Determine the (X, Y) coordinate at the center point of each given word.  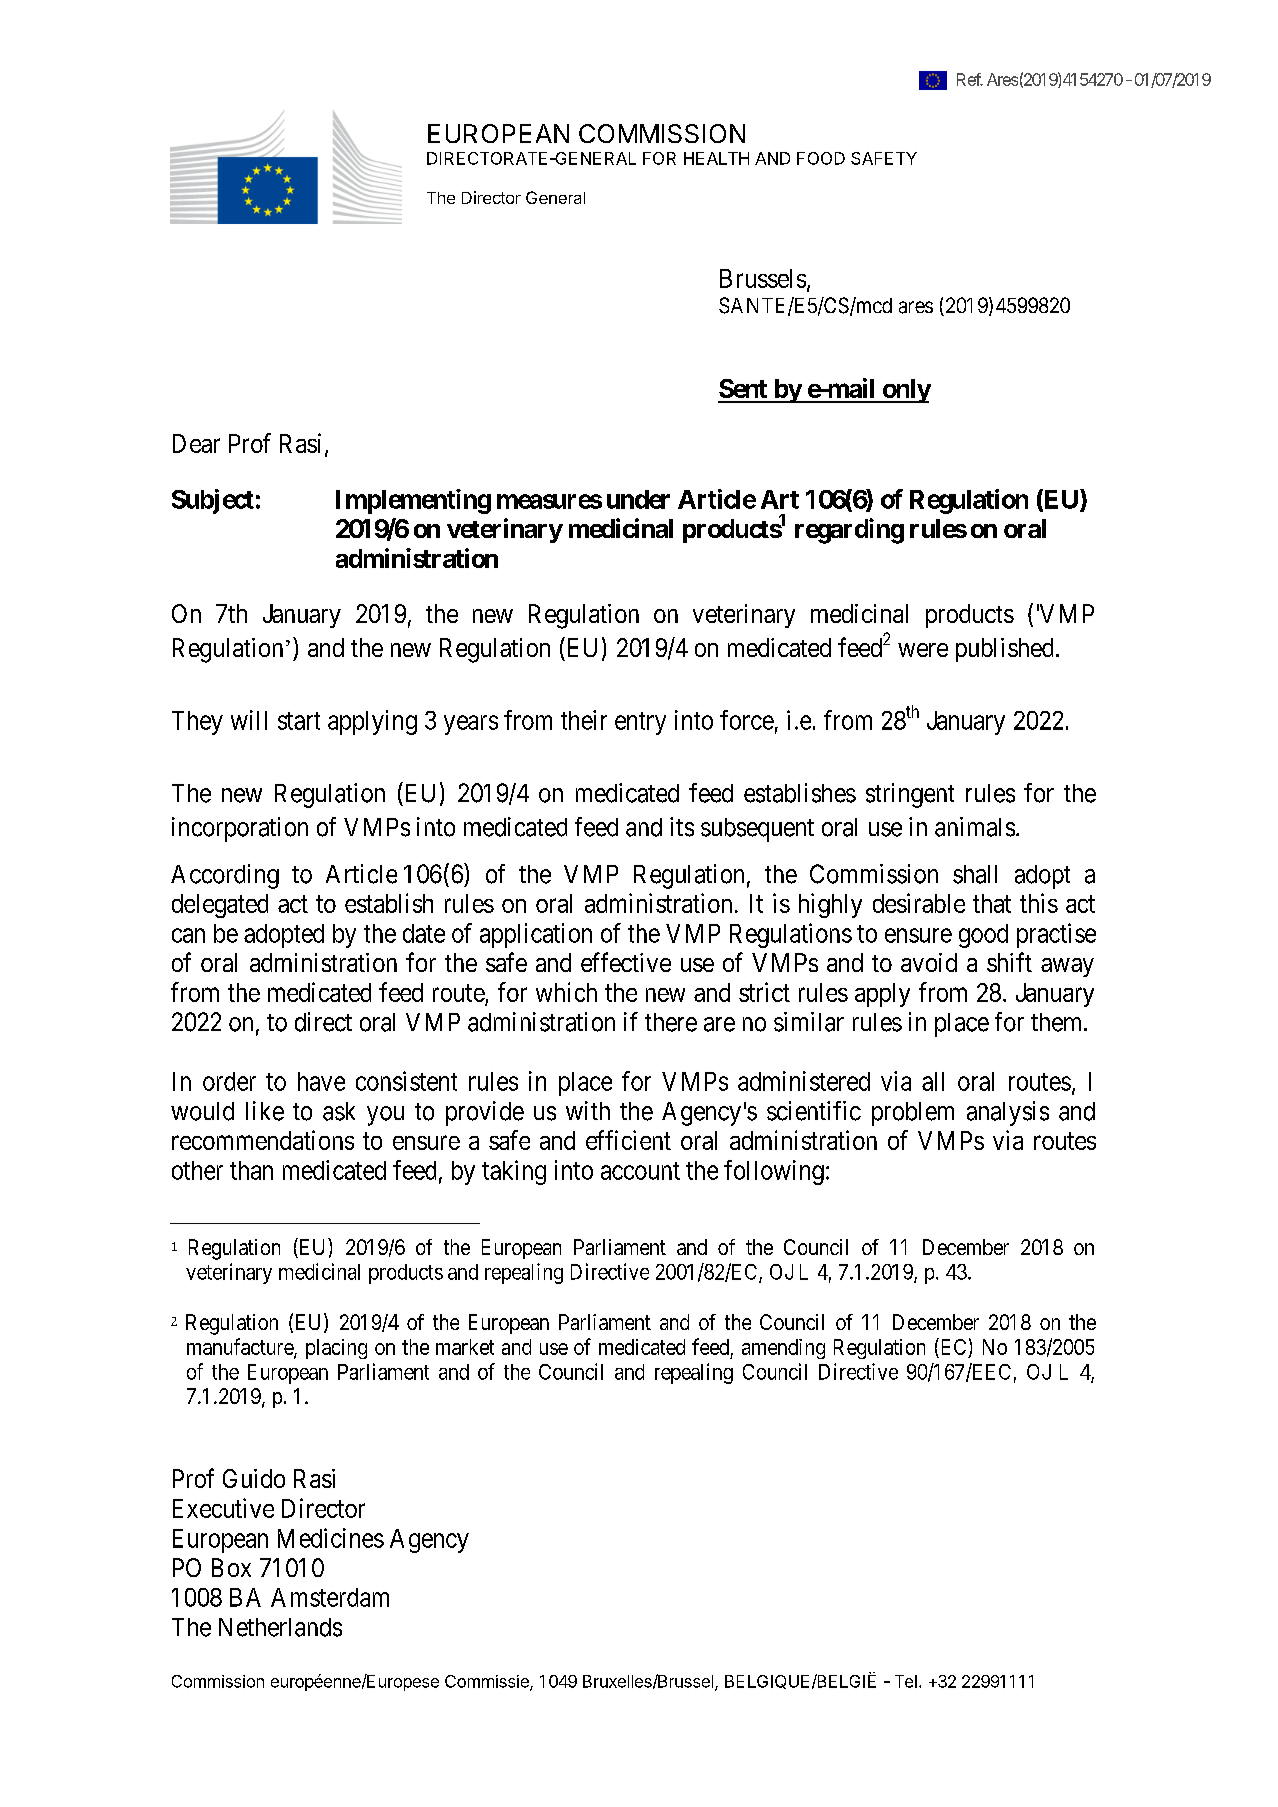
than (251, 1170)
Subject (213, 501)
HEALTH (716, 158)
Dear (196, 443)
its (682, 827)
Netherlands (280, 1627)
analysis (1008, 1113)
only (905, 391)
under (638, 499)
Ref (969, 79)
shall (975, 874)
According (225, 876)
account (640, 1171)
